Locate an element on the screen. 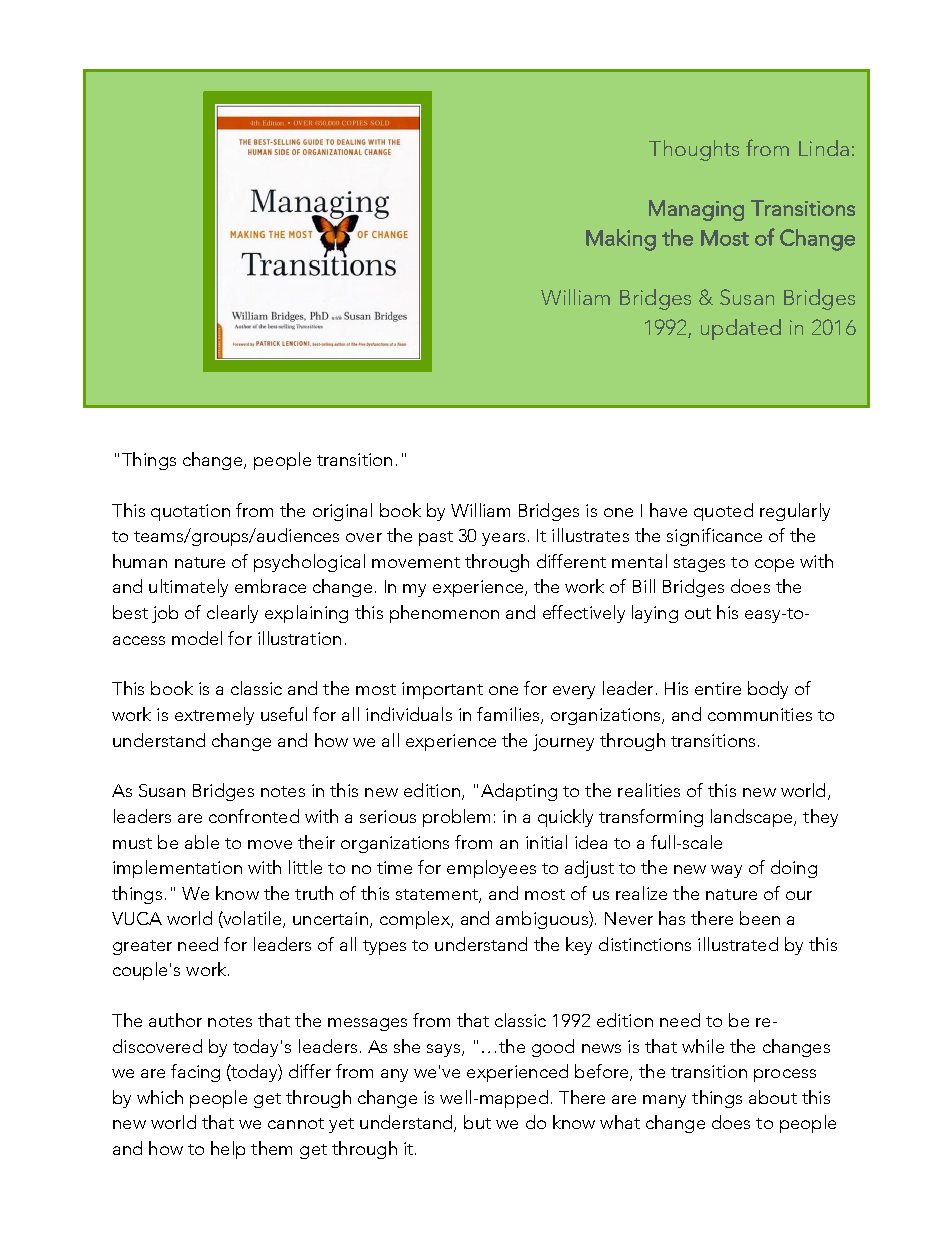 The image size is (952, 1233). Managing is located at coordinates (696, 210).
